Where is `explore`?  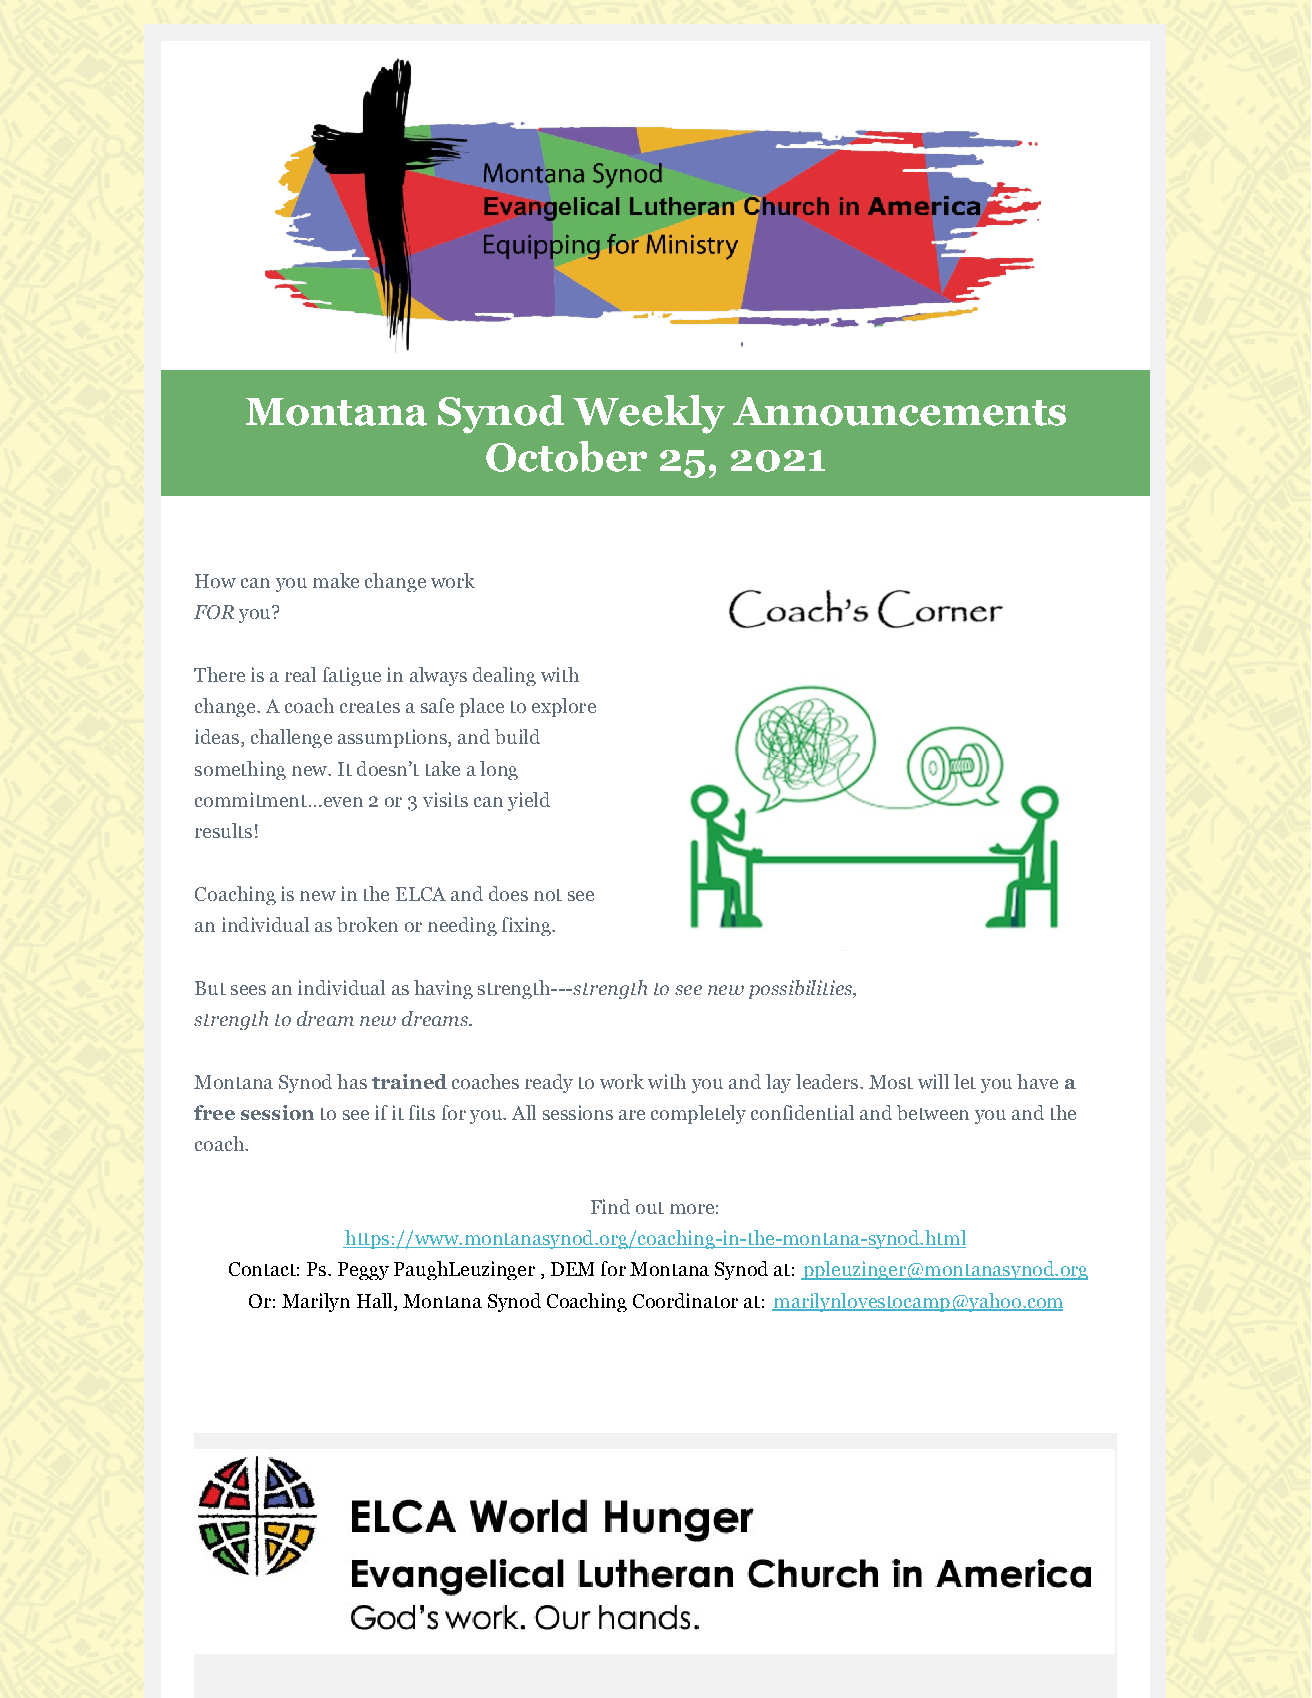
explore is located at coordinates (564, 707).
